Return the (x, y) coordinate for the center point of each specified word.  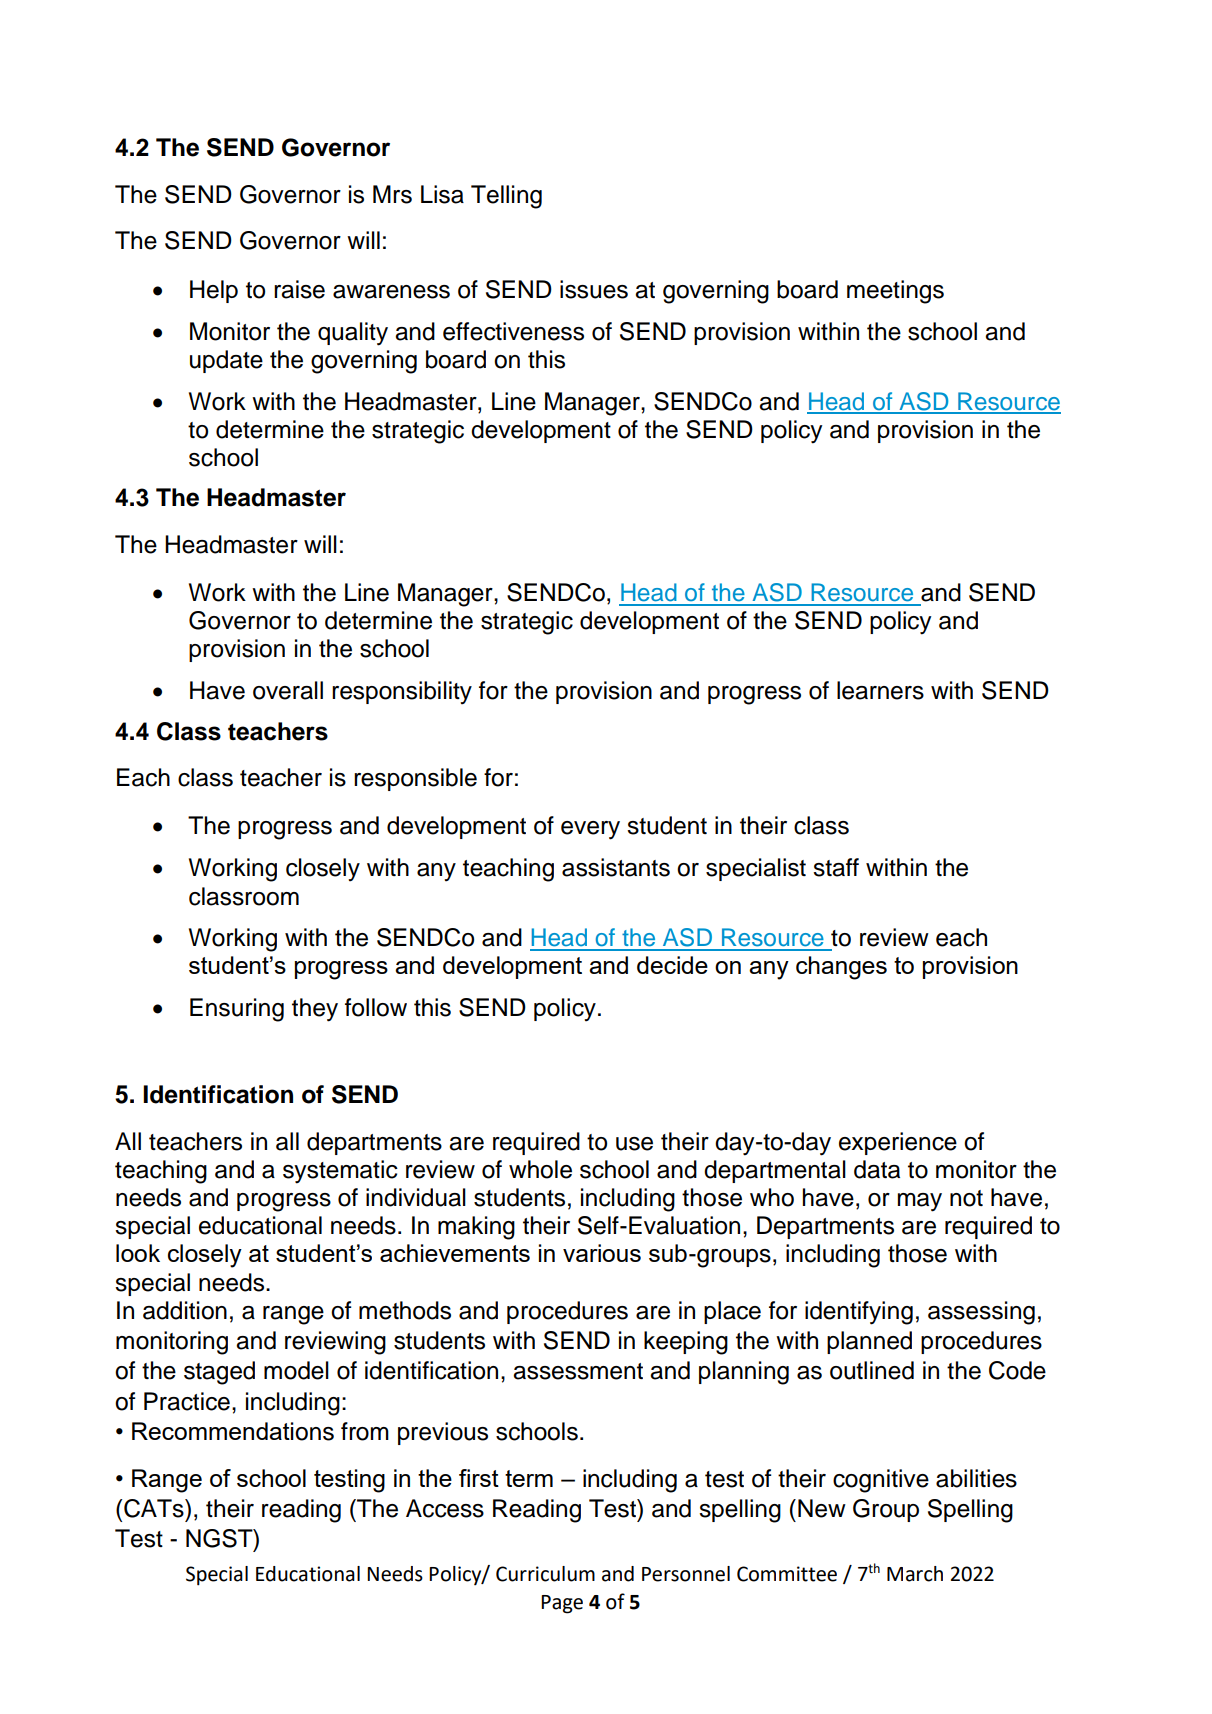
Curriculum (545, 1574)
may (920, 1202)
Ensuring (237, 1010)
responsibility (402, 693)
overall (288, 690)
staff (836, 867)
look (138, 1253)
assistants (616, 867)
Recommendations (233, 1431)
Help (214, 291)
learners (880, 690)
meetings (895, 292)
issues (594, 289)
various (602, 1253)
